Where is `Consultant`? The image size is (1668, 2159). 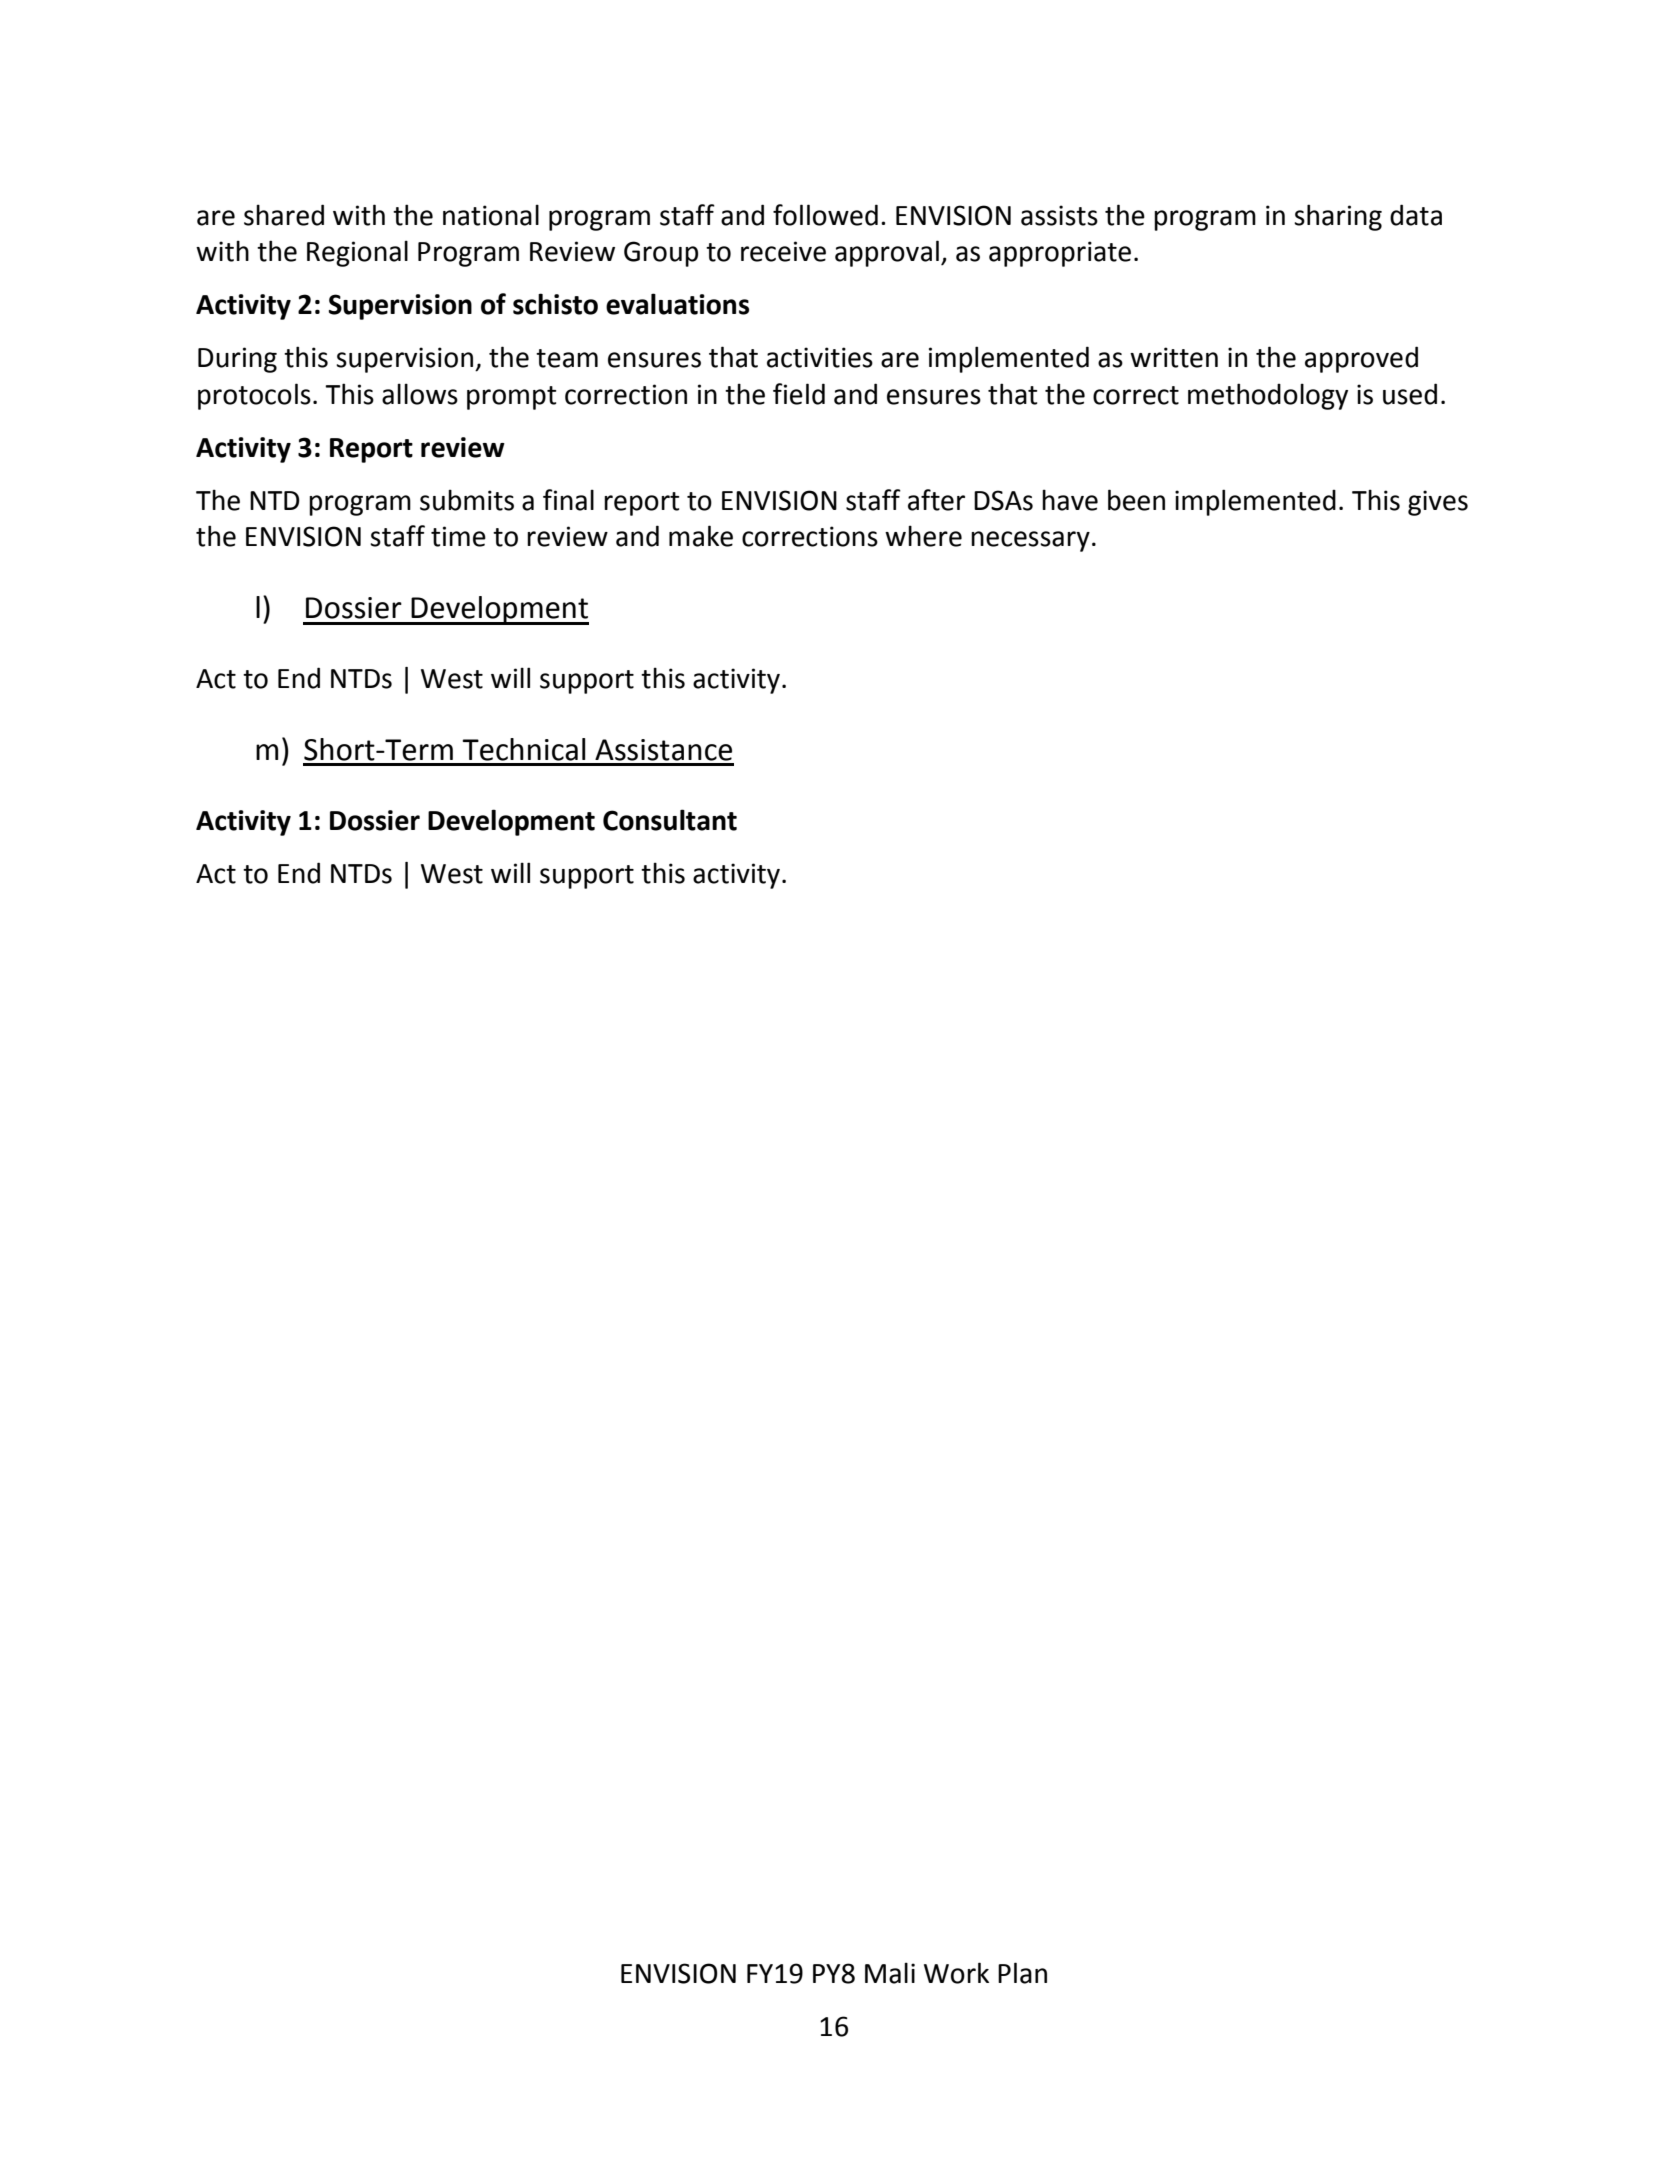 Consultant is located at coordinates (670, 820).
